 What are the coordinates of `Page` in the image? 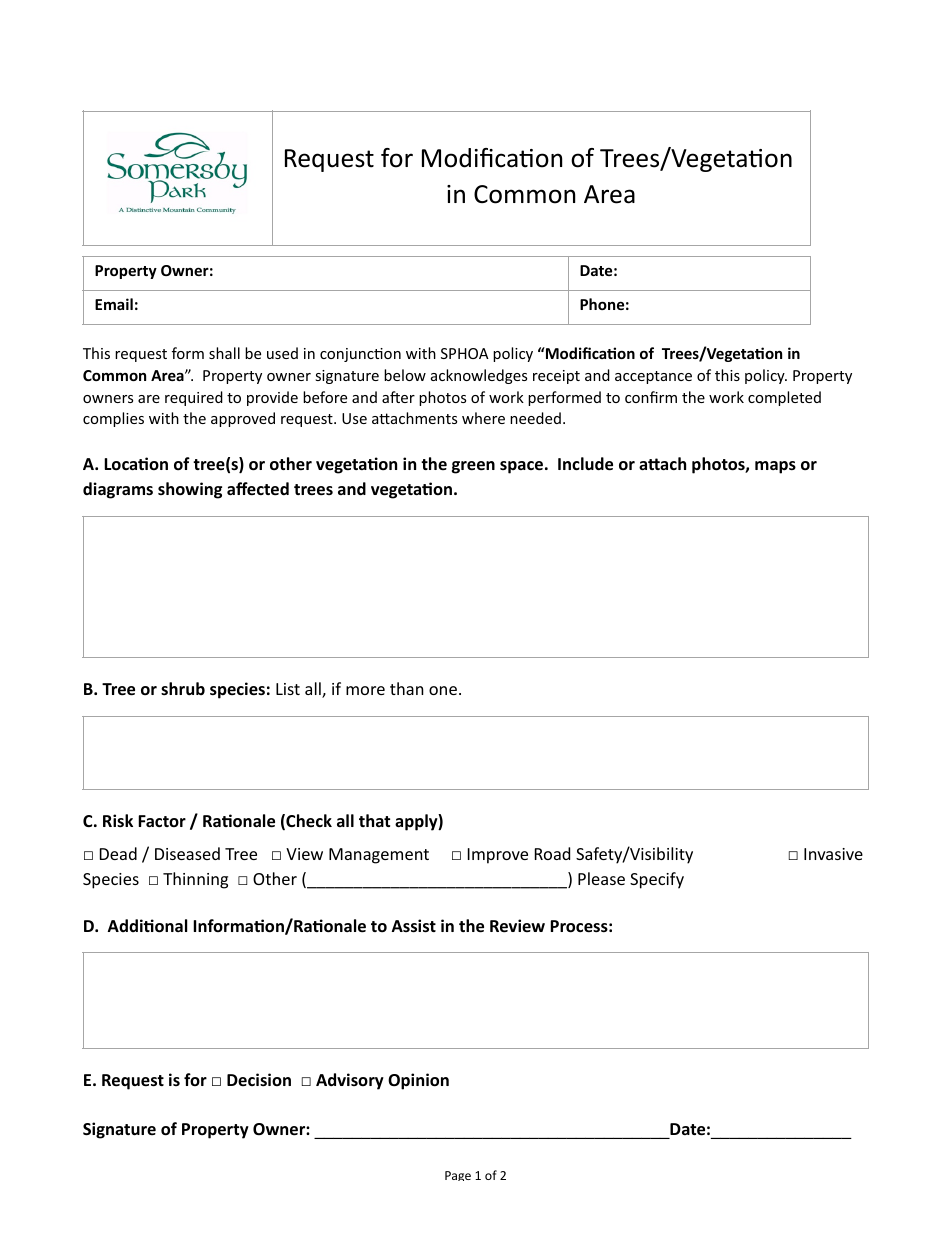 It's located at (458, 1176).
